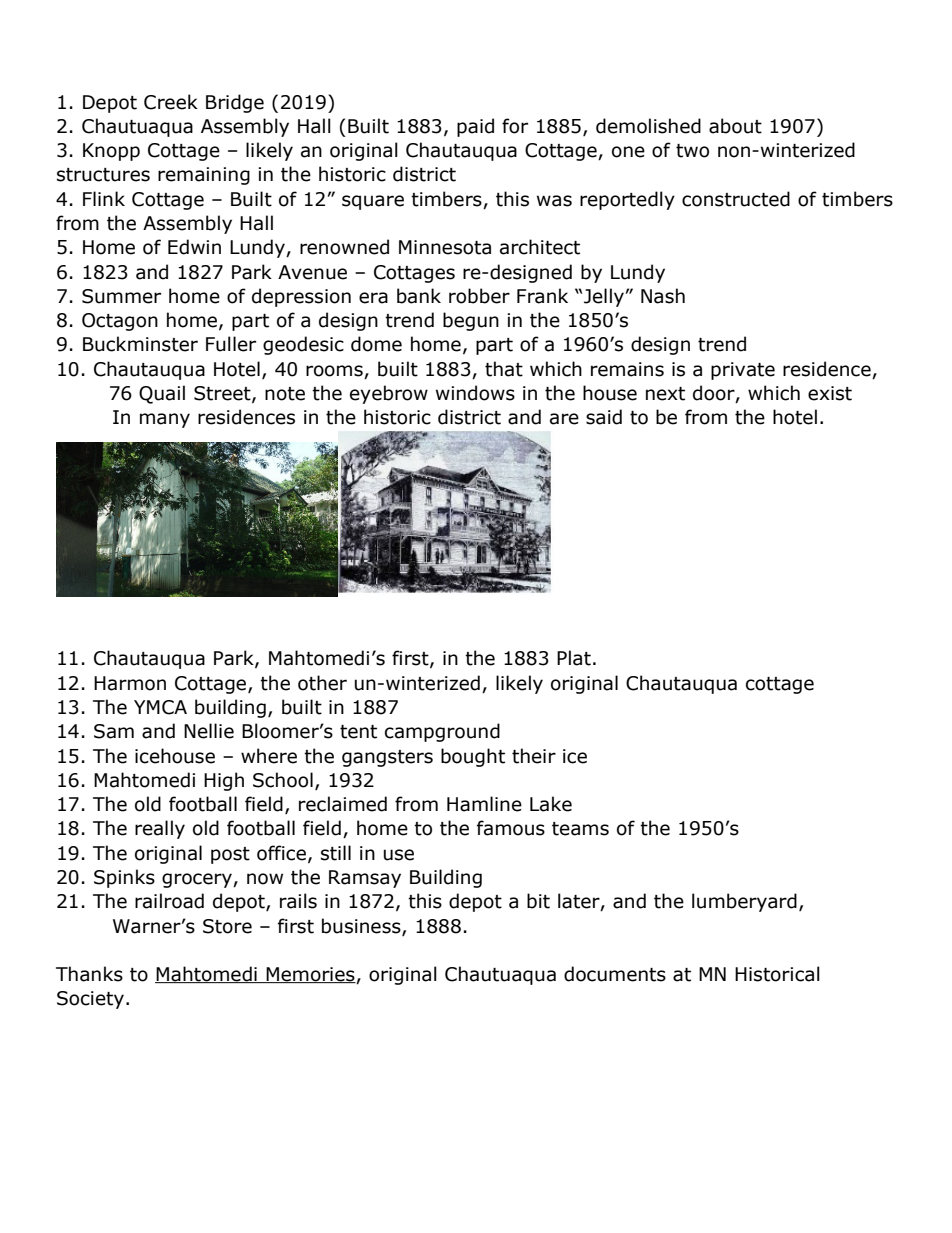  Describe the element at coordinates (580, 829) in the image. I see `teams` at that location.
